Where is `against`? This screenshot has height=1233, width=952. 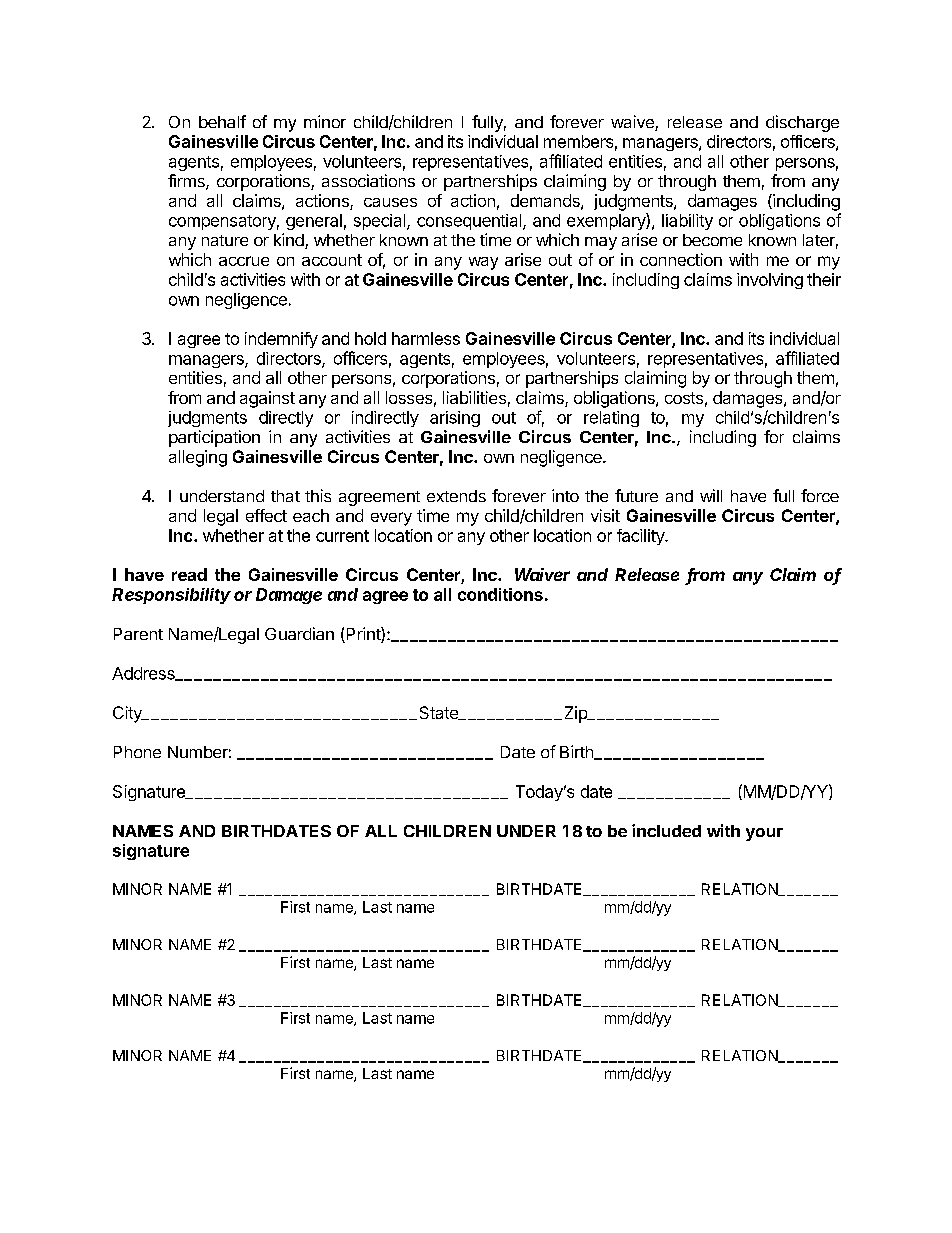 against is located at coordinates (267, 399).
